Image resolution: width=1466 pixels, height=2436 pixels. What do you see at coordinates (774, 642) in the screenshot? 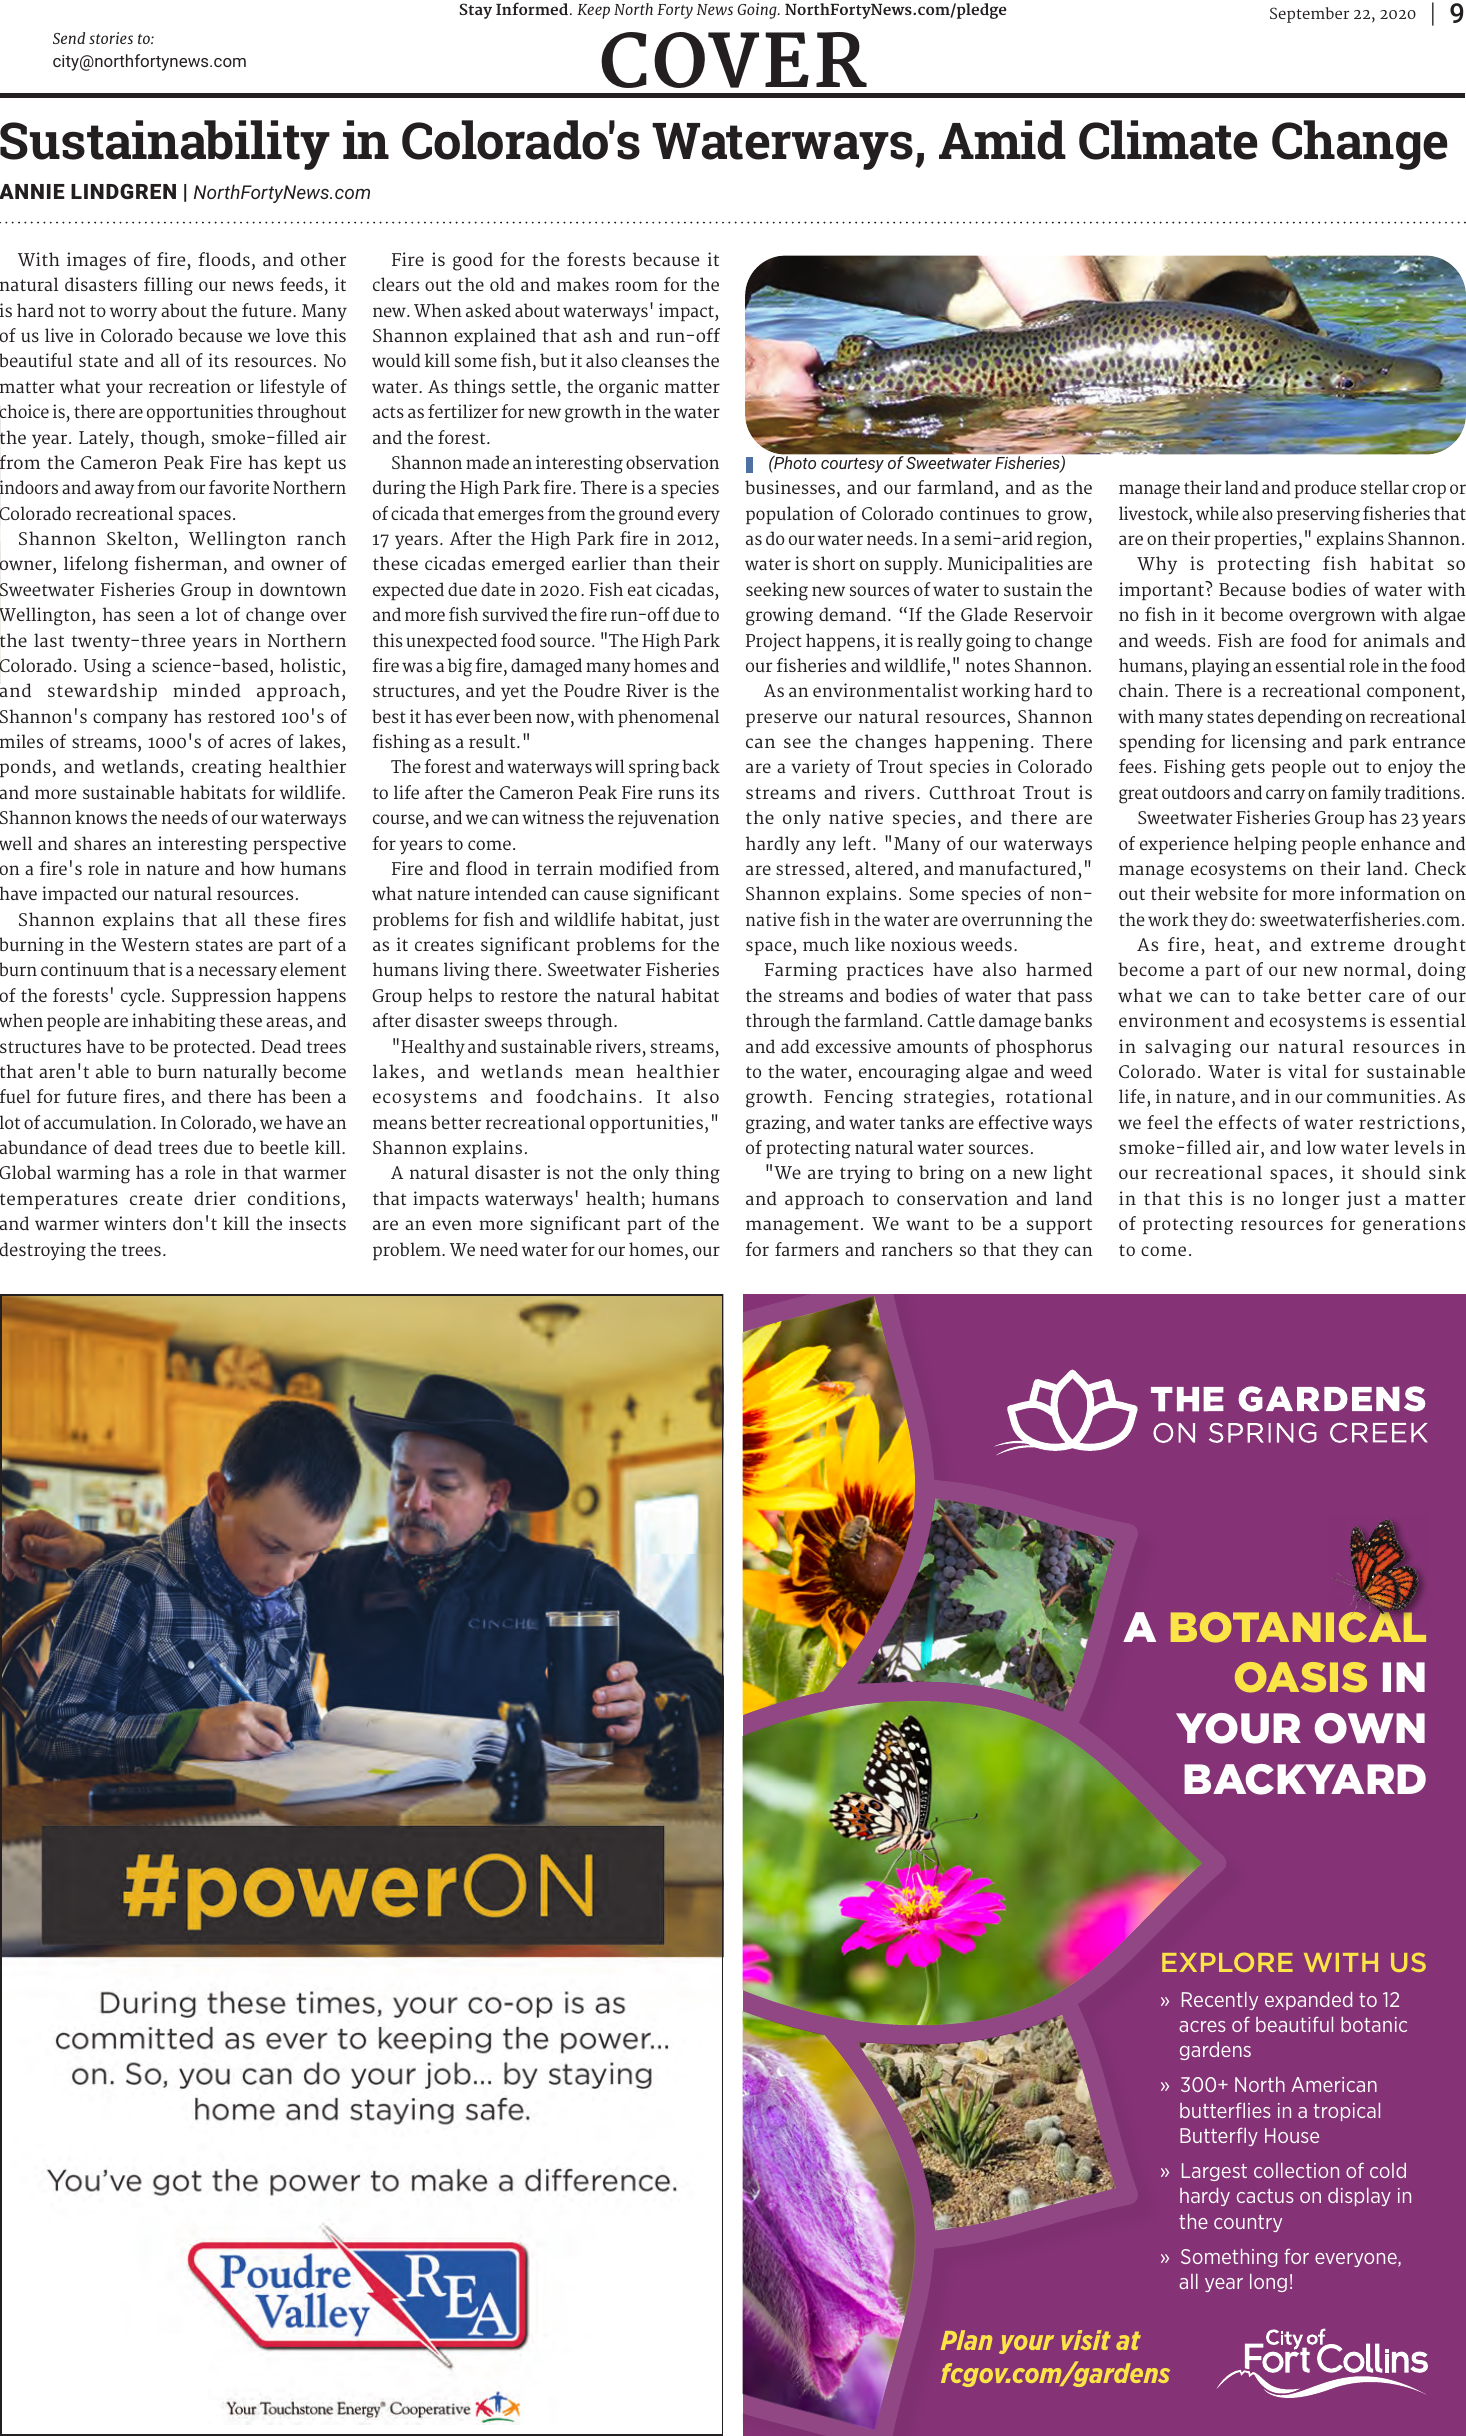
I see `Project` at bounding box center [774, 642].
